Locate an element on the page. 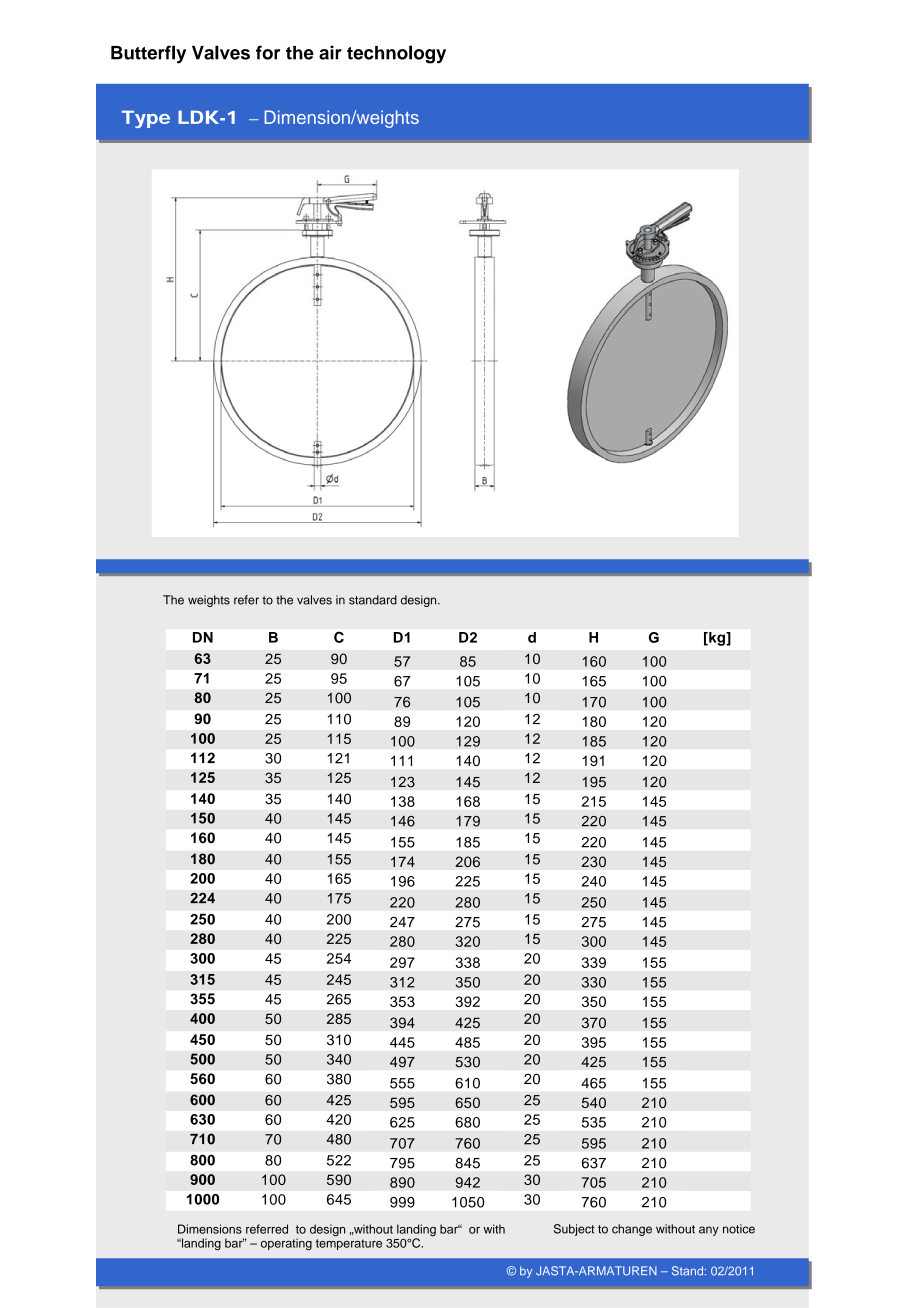 This page has height=1308, width=924. operating is located at coordinates (286, 1244).
